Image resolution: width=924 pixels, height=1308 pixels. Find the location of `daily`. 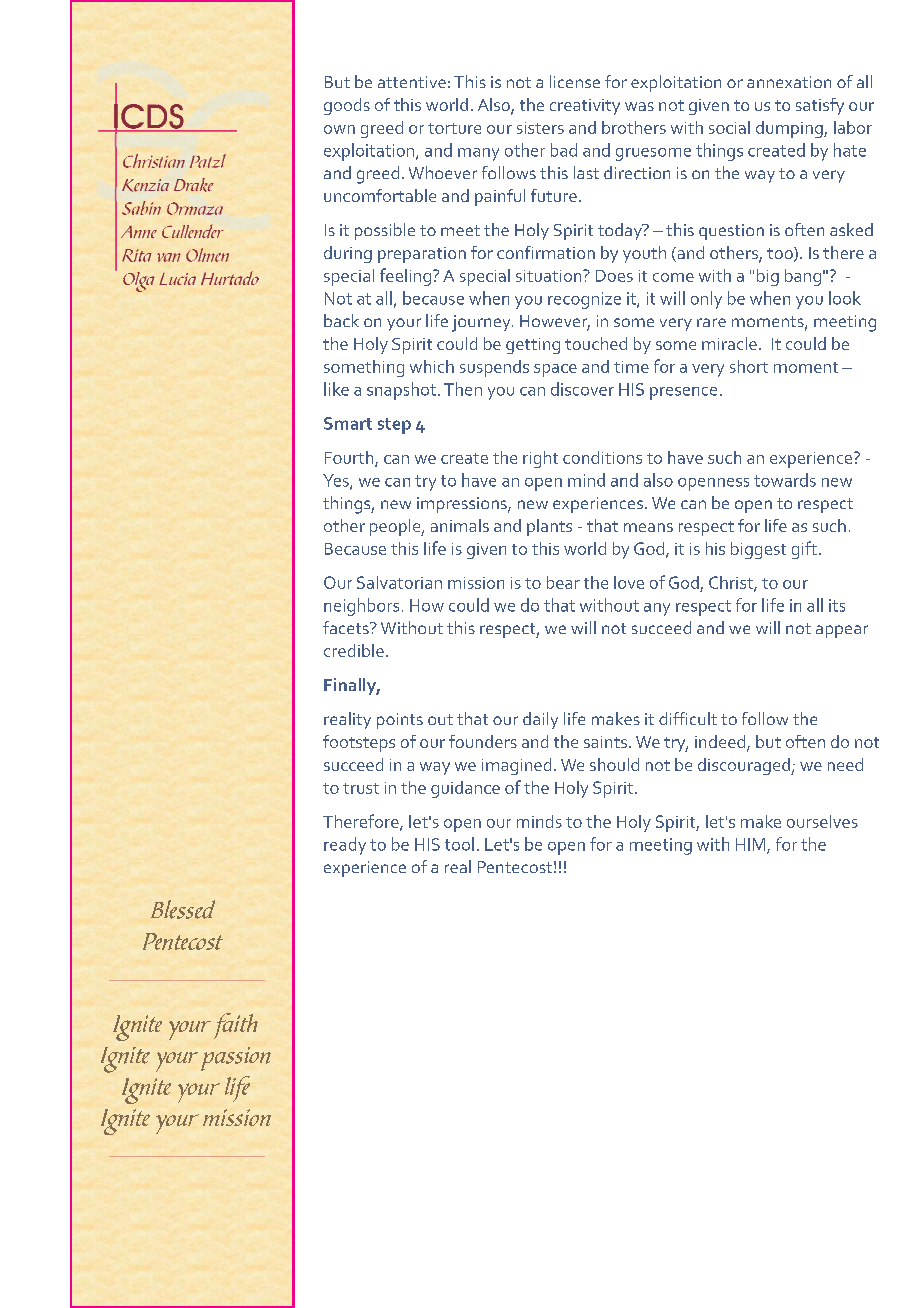

daily is located at coordinates (540, 720).
